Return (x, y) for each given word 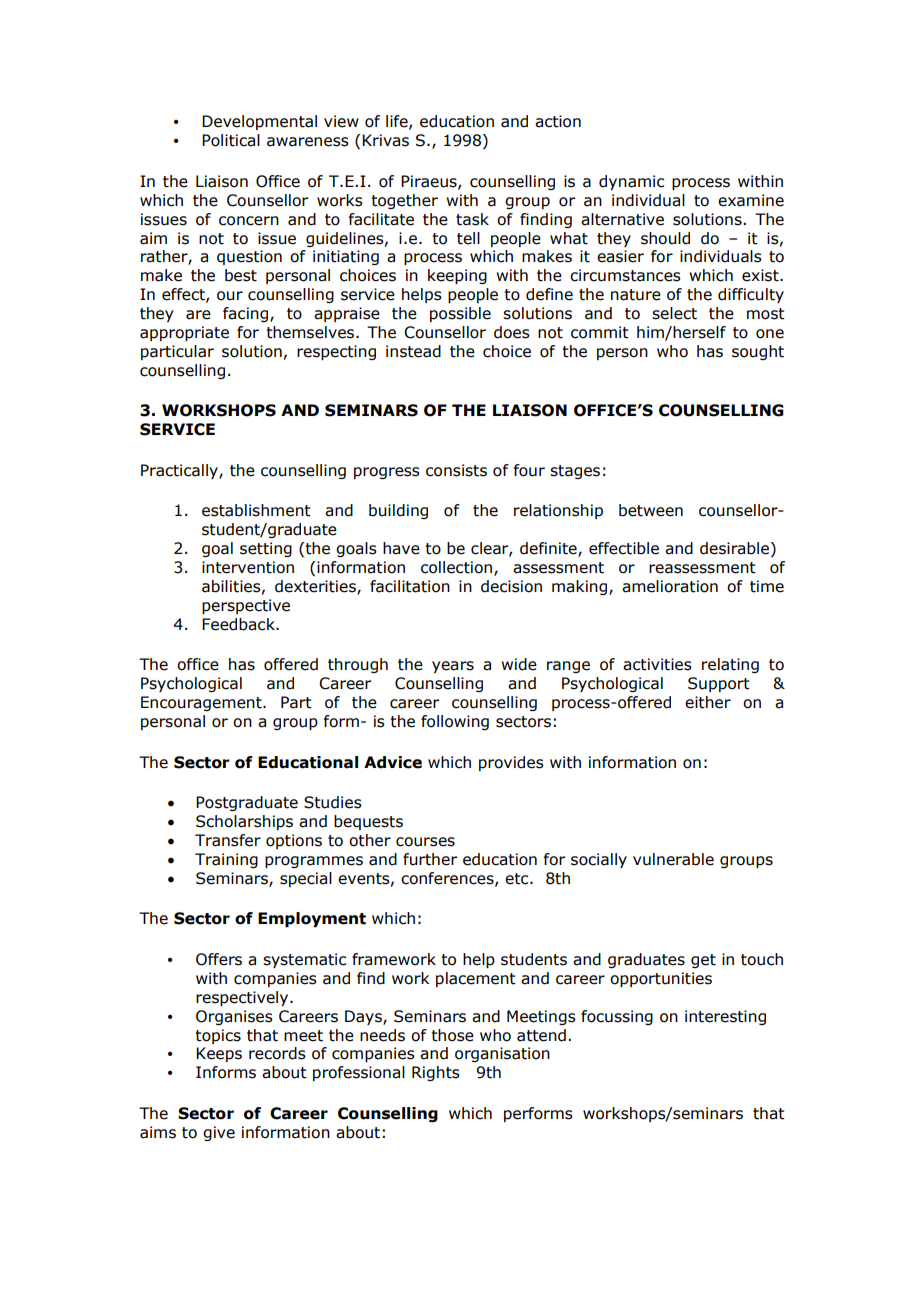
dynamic (631, 182)
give (219, 1133)
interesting (725, 1017)
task (472, 219)
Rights (436, 1073)
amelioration (670, 586)
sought (758, 352)
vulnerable (673, 859)
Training (226, 860)
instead (413, 351)
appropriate (184, 333)
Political (231, 140)
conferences (448, 879)
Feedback (239, 624)
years (453, 667)
